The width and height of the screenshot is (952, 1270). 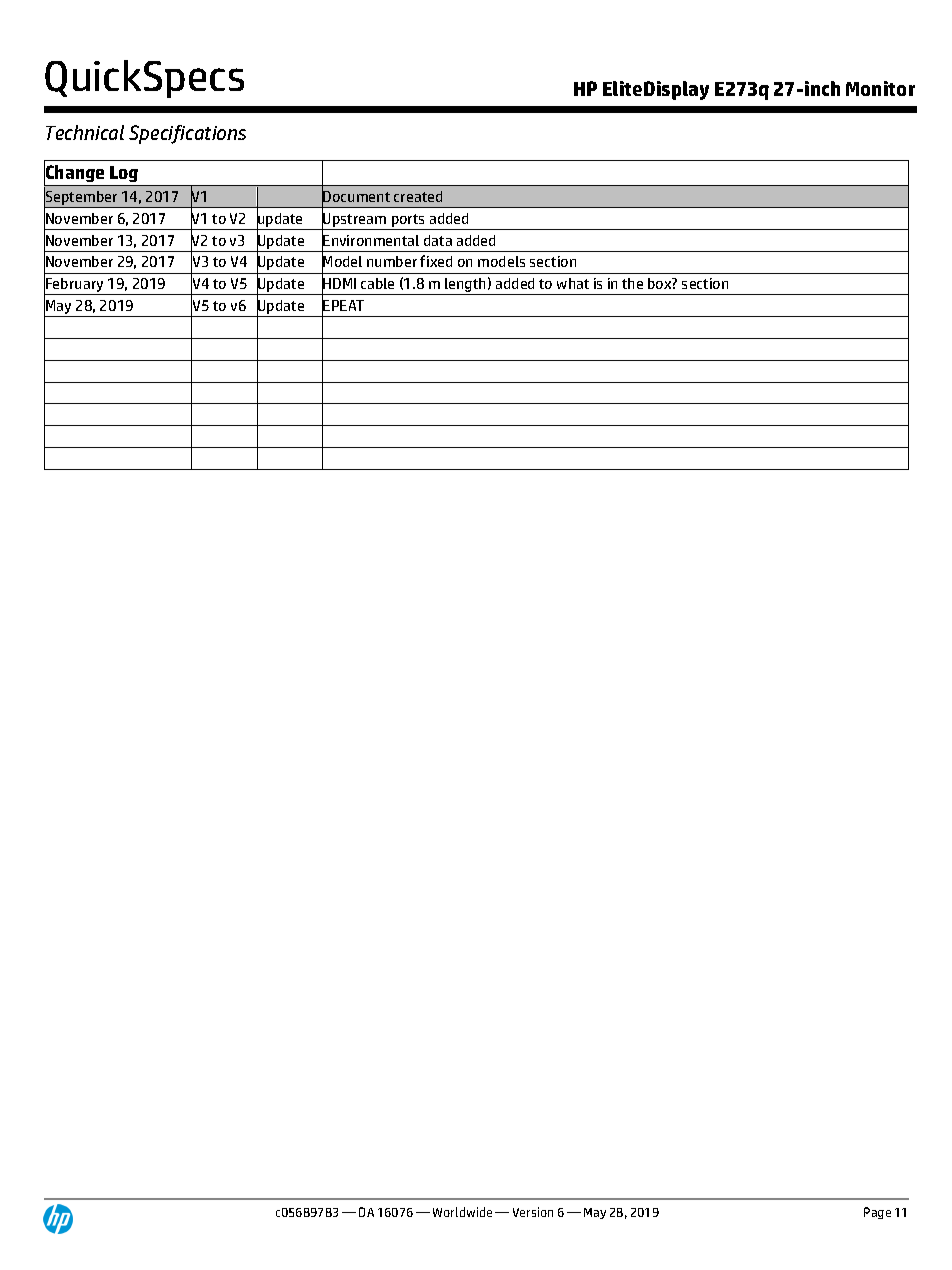 What do you see at coordinates (187, 134) in the screenshot?
I see `Specifications` at bounding box center [187, 134].
